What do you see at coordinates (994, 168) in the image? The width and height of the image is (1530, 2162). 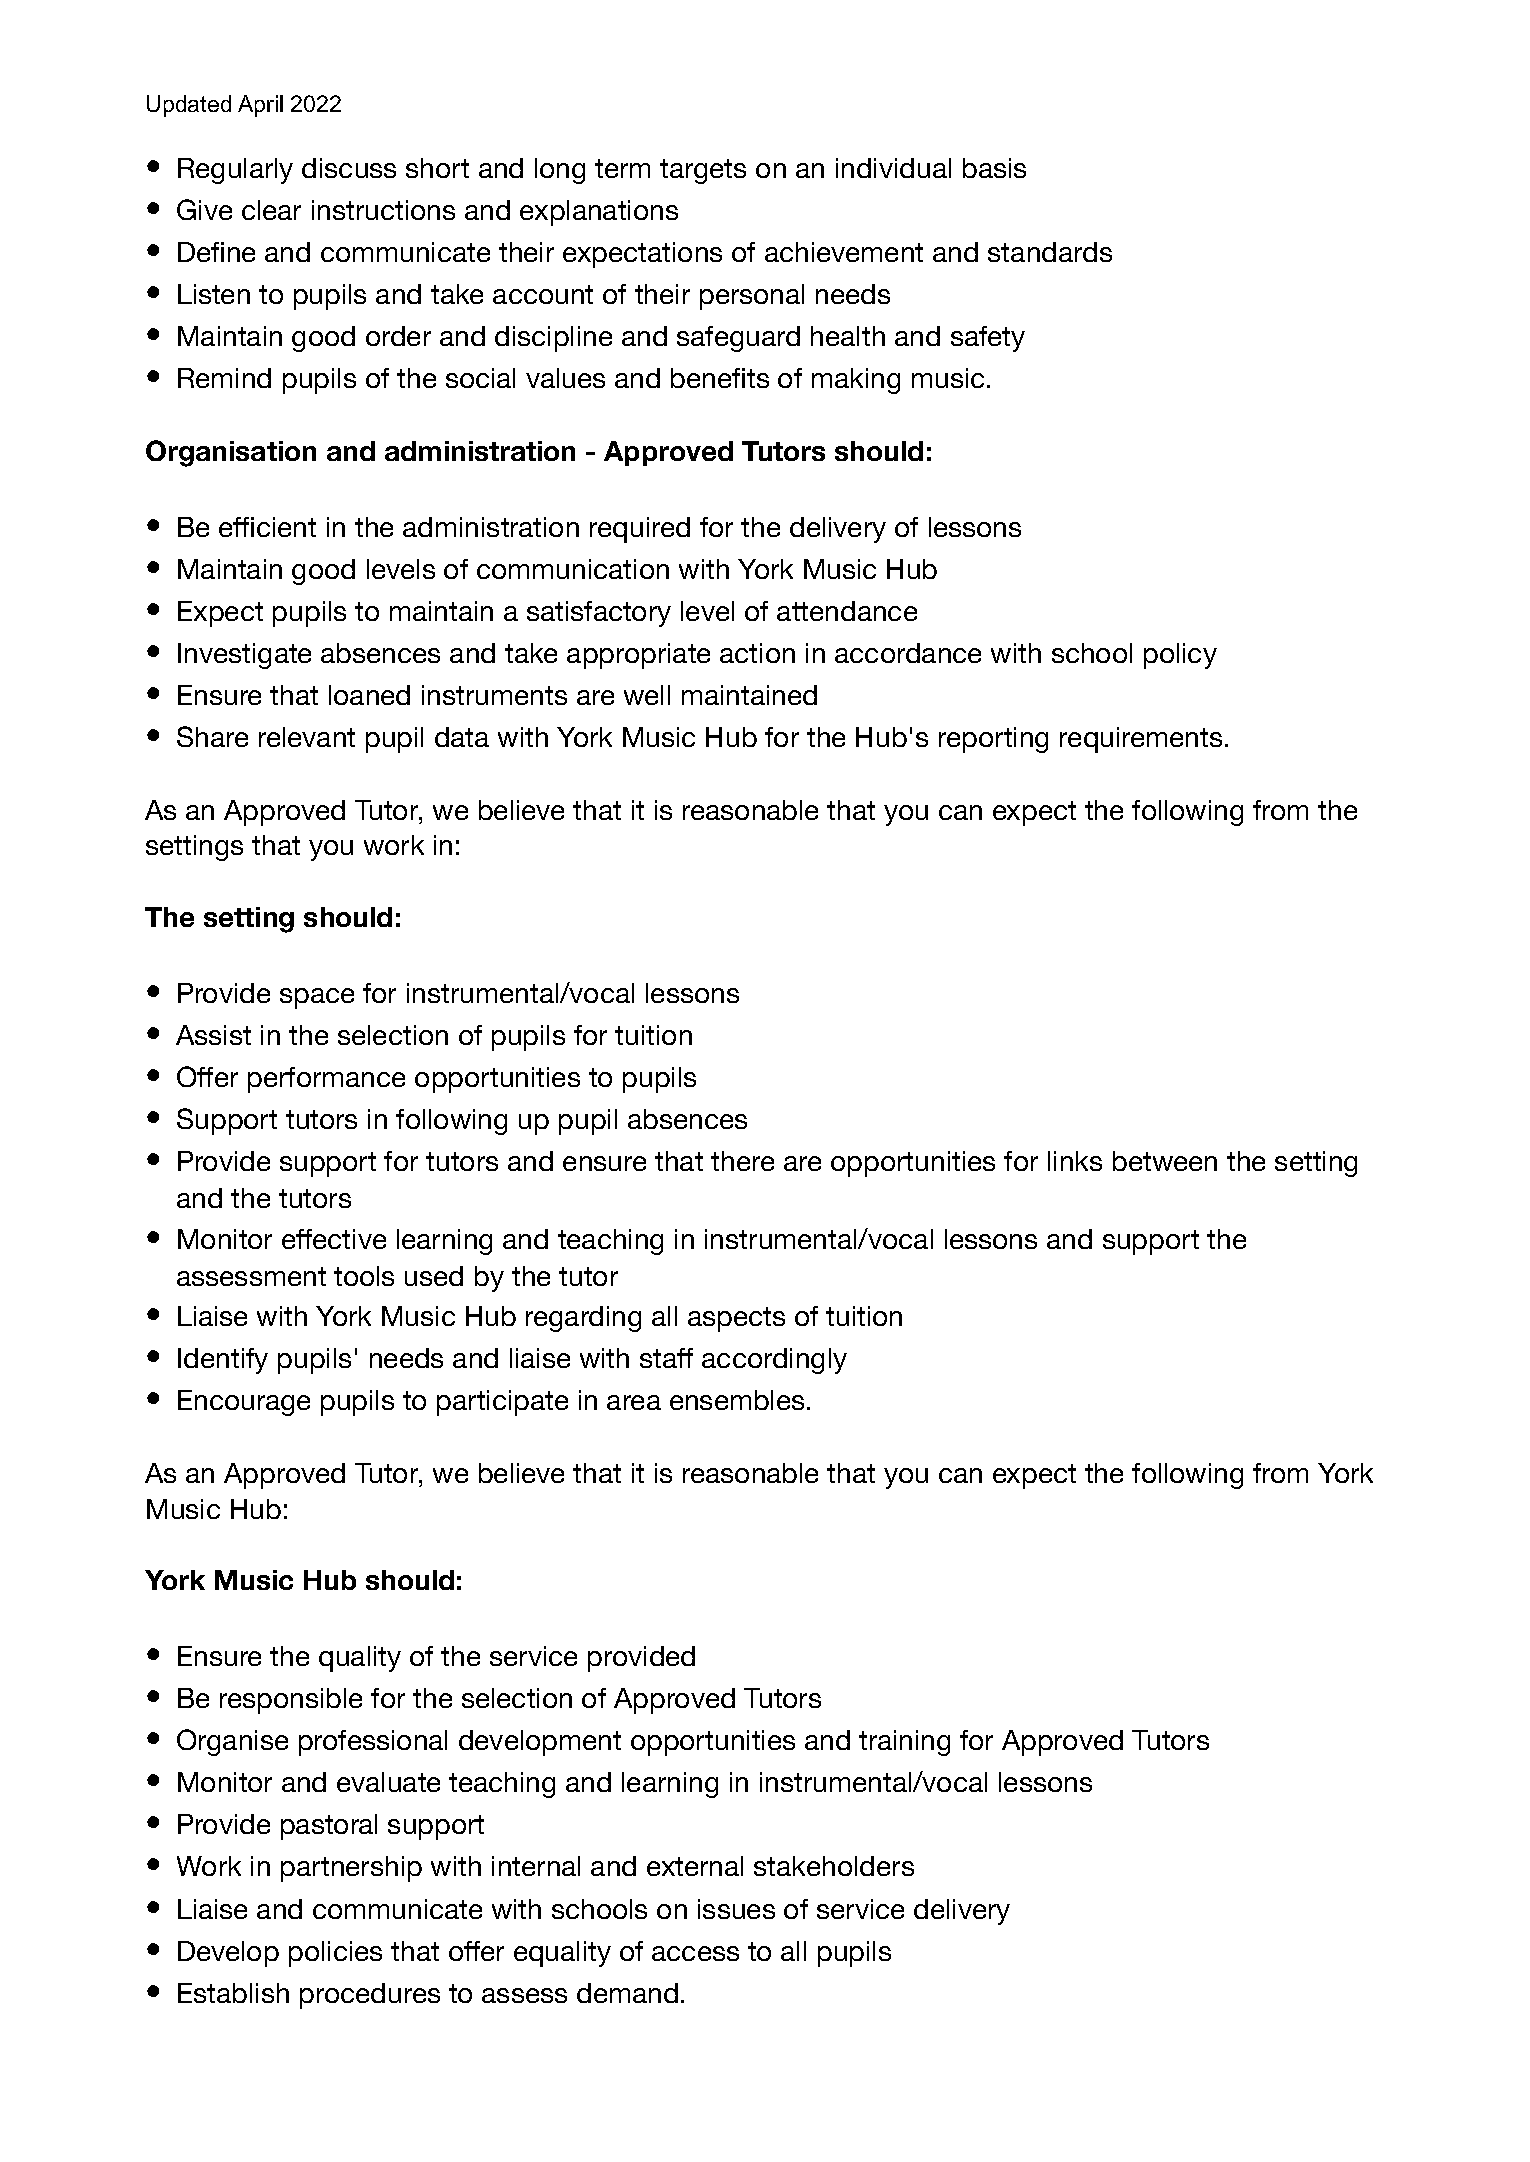 I see `basis` at bounding box center [994, 168].
